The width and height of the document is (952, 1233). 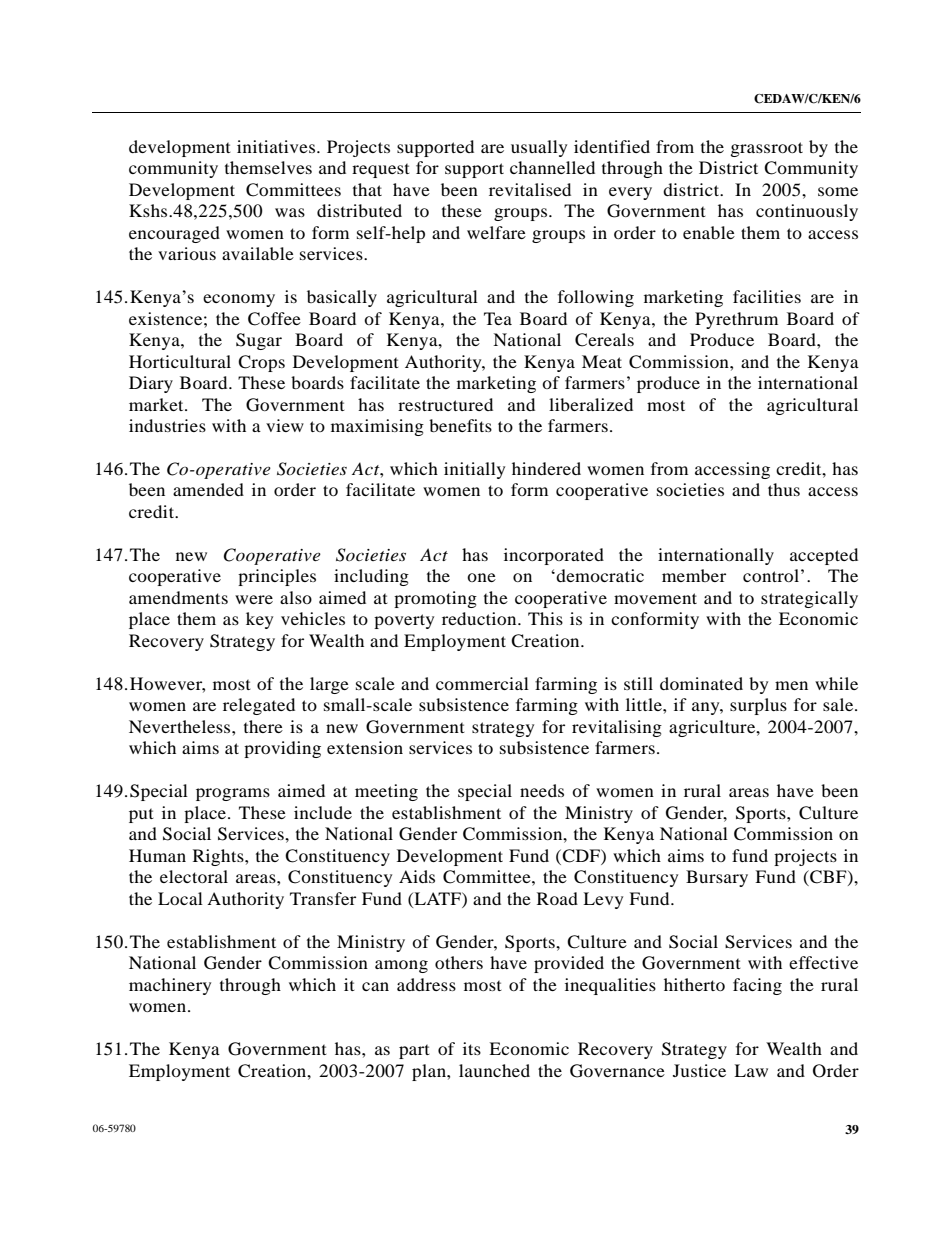 I want to click on were, so click(x=254, y=599).
